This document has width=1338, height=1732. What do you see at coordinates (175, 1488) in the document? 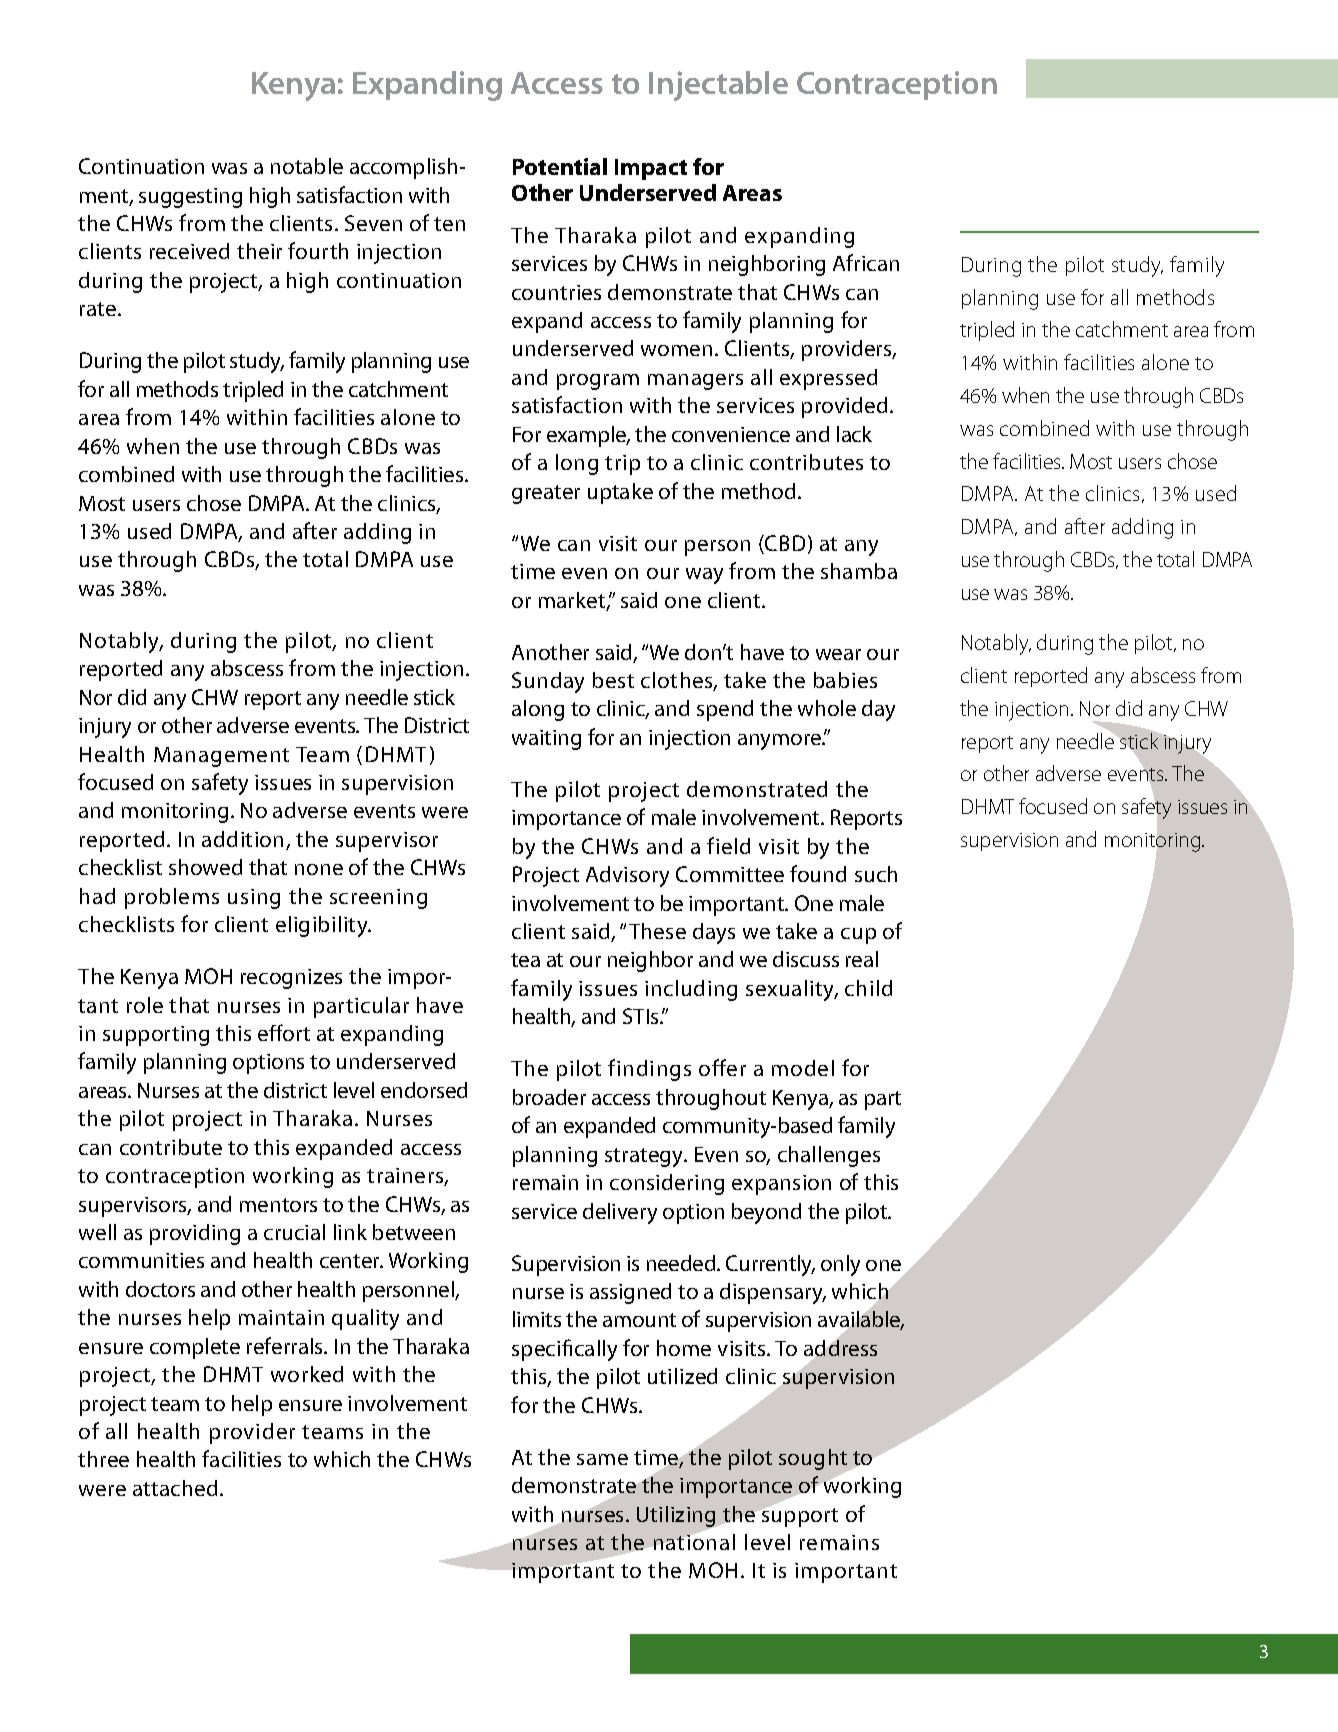
I see `attached` at bounding box center [175, 1488].
